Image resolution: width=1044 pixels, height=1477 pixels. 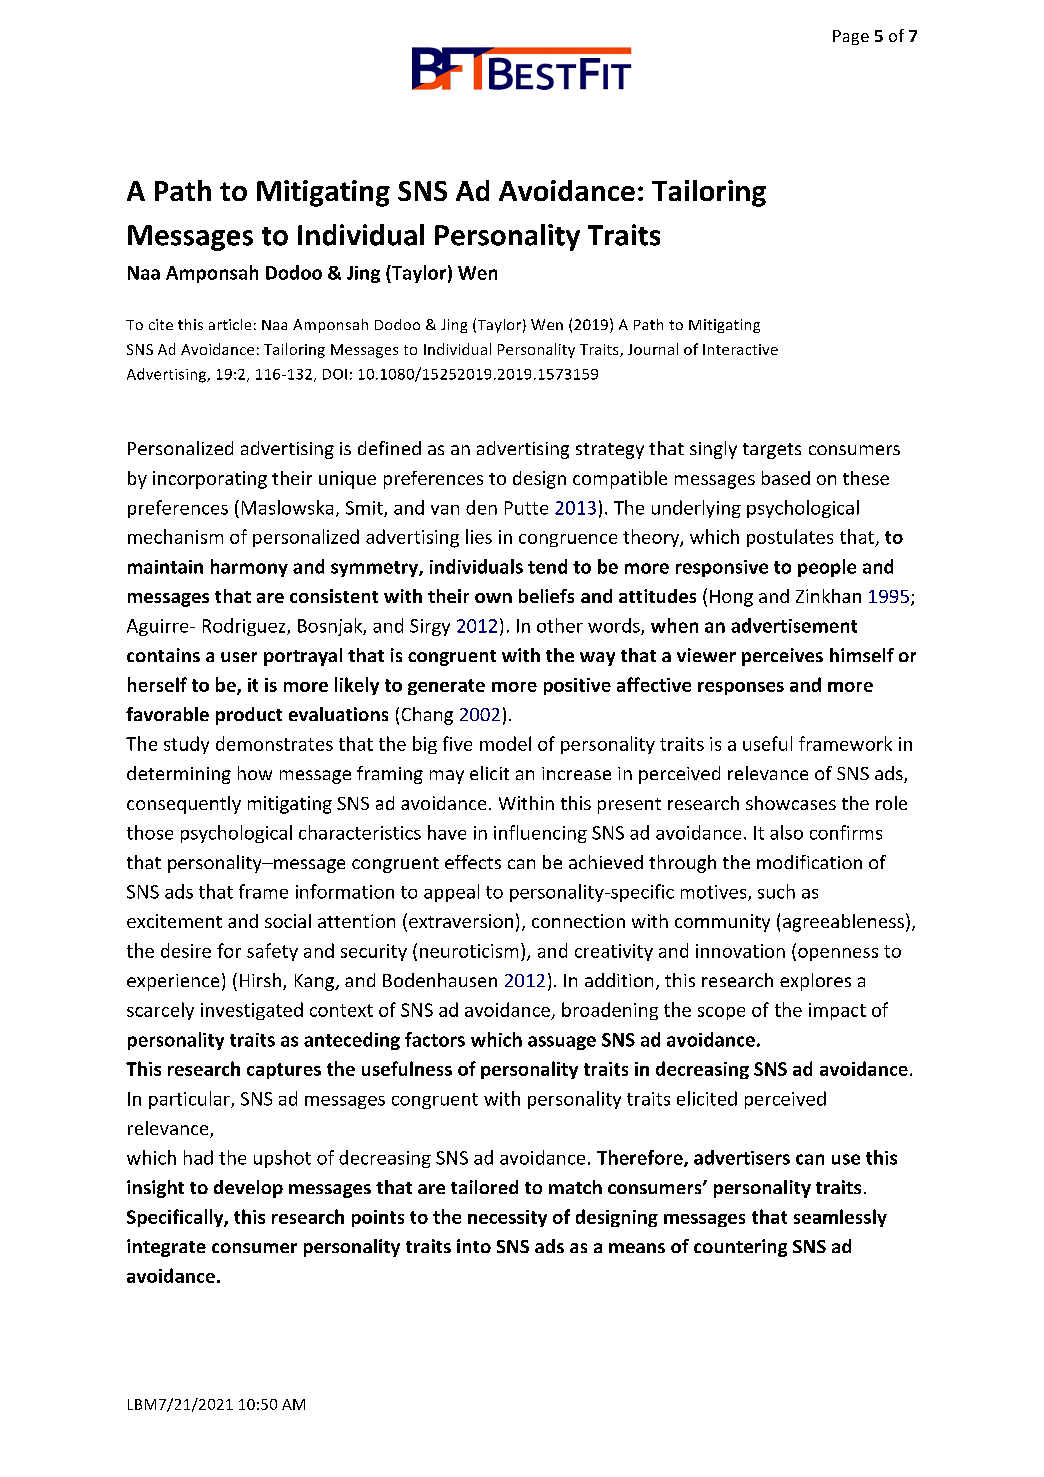 What do you see at coordinates (540, 834) in the page?
I see `influencing` at bounding box center [540, 834].
